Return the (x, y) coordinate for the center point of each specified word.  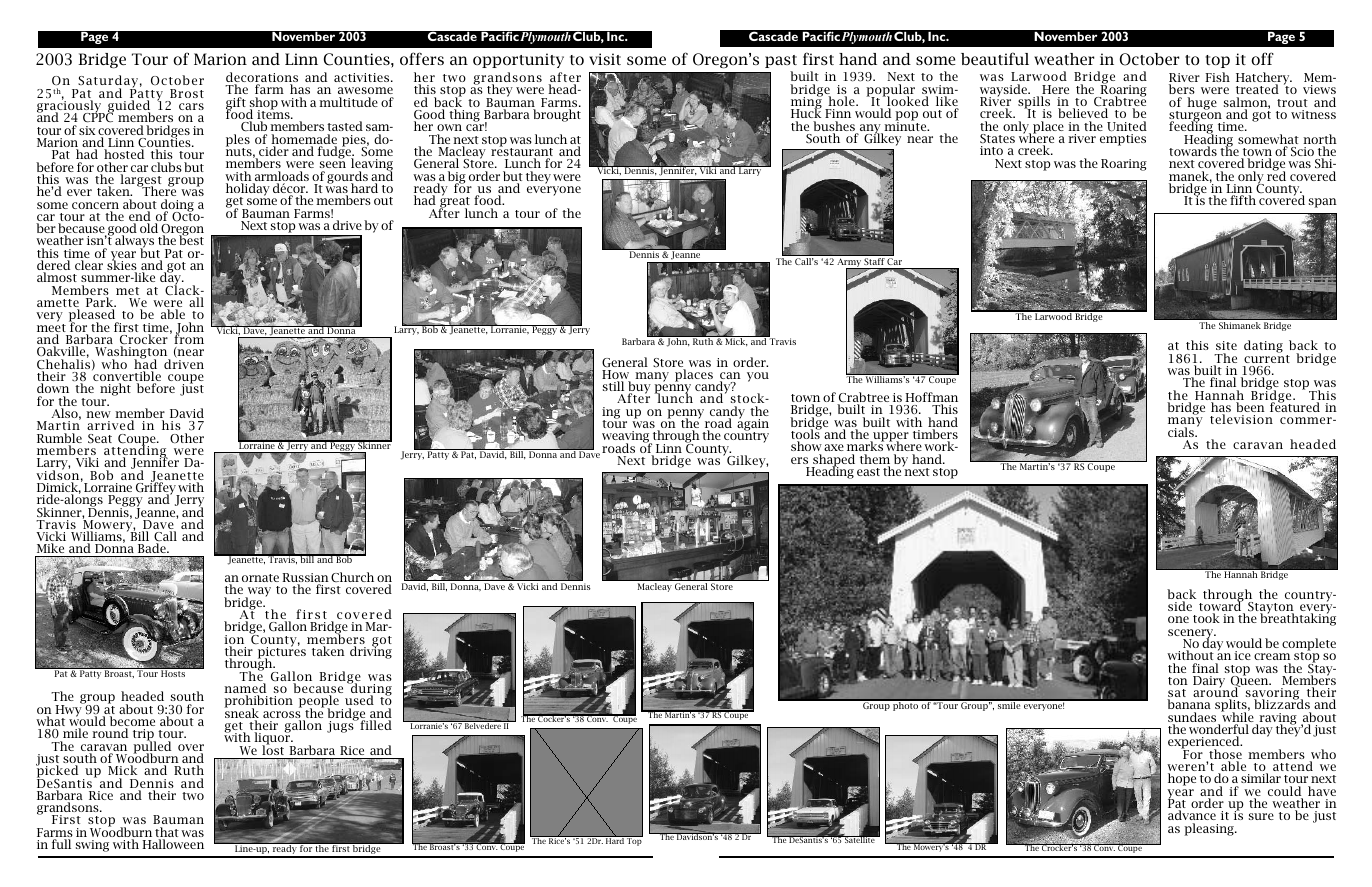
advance (1192, 815)
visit (605, 59)
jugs (341, 726)
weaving (627, 438)
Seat (100, 439)
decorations (262, 78)
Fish (1217, 77)
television (1241, 419)
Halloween (173, 844)
